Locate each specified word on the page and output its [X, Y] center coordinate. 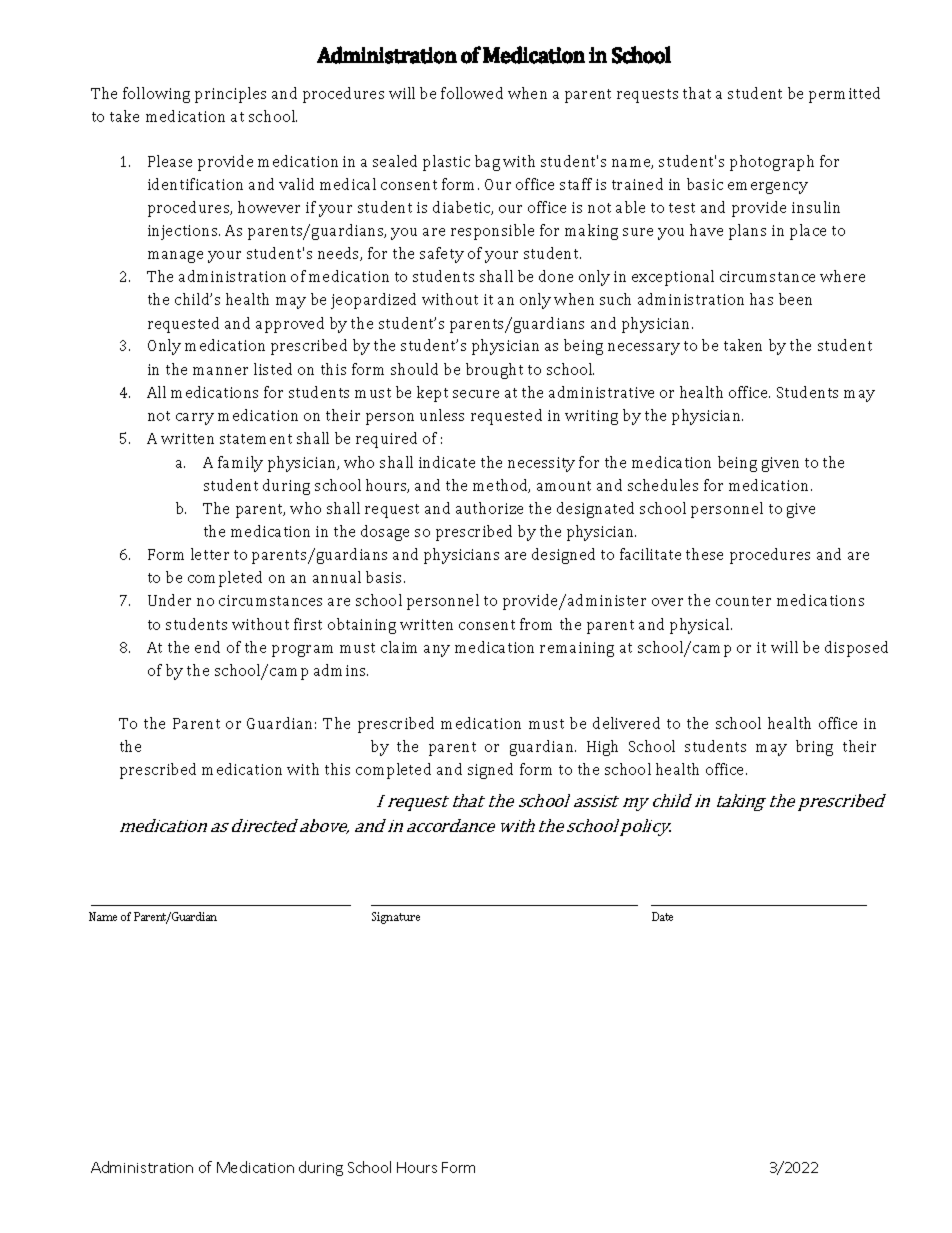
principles [230, 95]
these [704, 554]
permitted [844, 95]
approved [290, 325]
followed [472, 93]
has [761, 299]
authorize [489, 508]
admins [341, 670]
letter [210, 554]
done [556, 276]
